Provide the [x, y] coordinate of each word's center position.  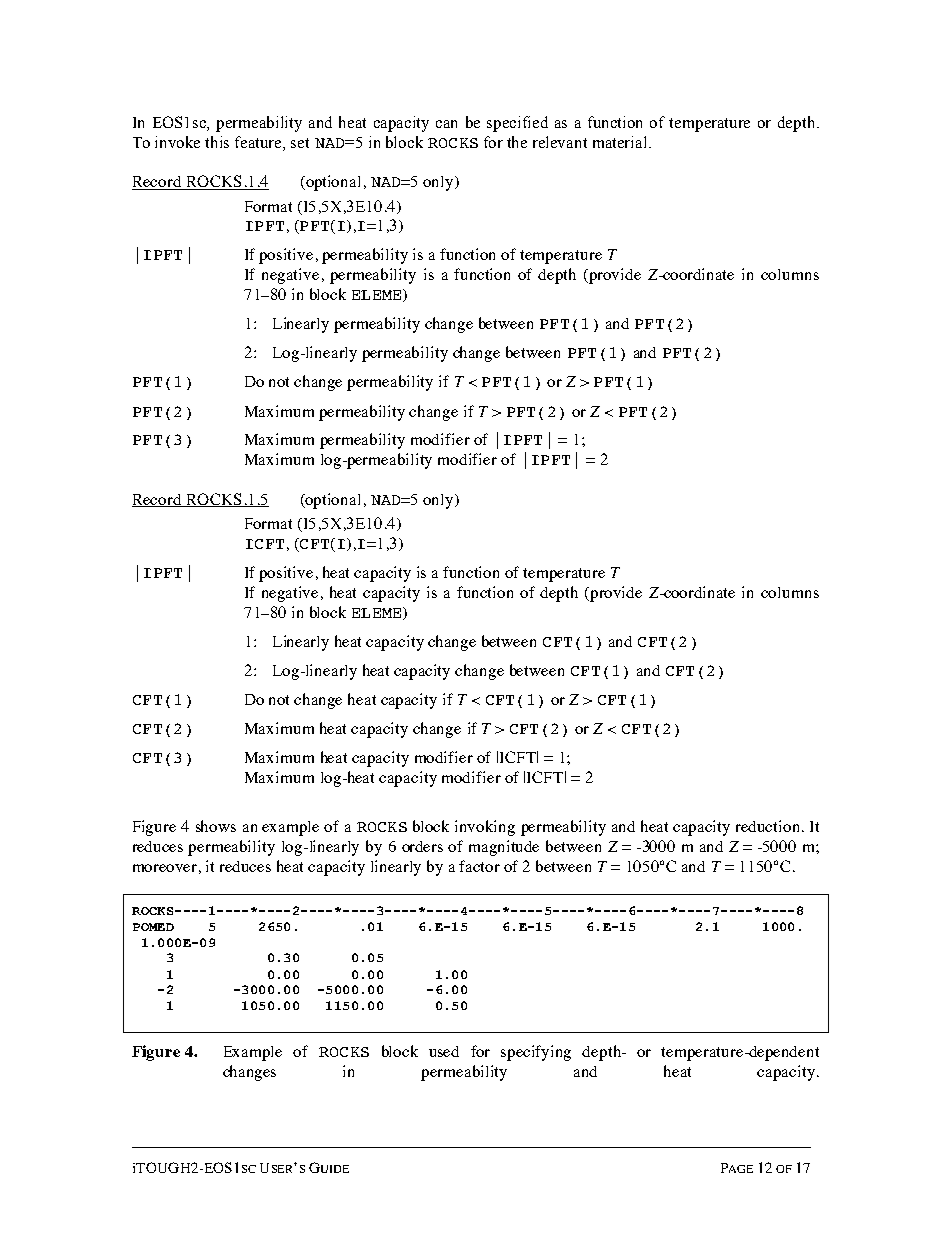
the [517, 142]
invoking [485, 828]
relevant [560, 142]
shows [216, 826]
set [300, 143]
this [217, 142]
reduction [769, 826]
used [444, 1051]
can [446, 124]
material [621, 142]
